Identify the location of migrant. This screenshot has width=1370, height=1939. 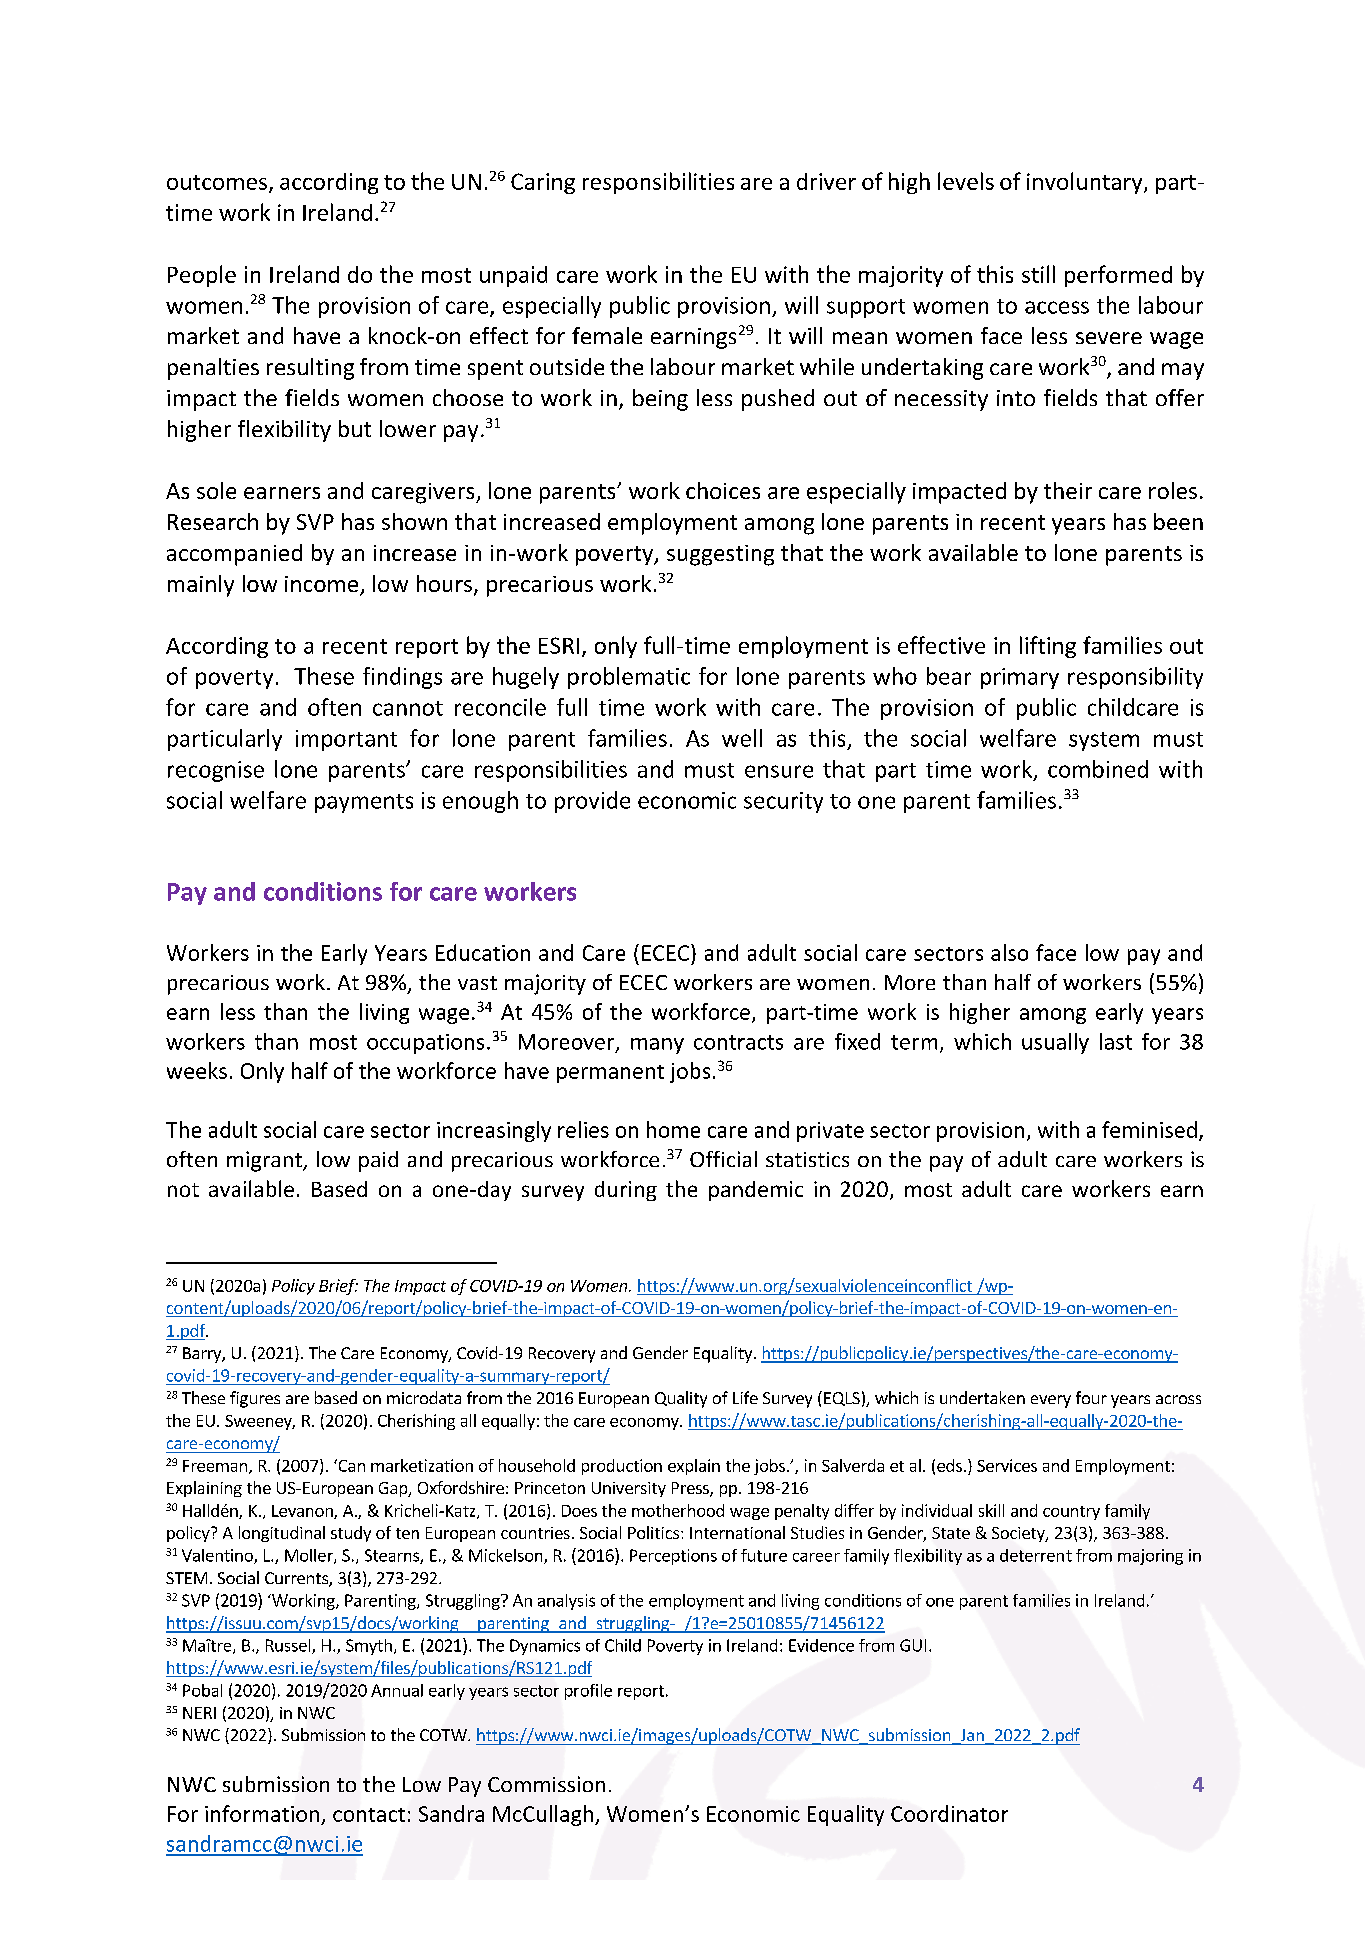
(265, 1161).
